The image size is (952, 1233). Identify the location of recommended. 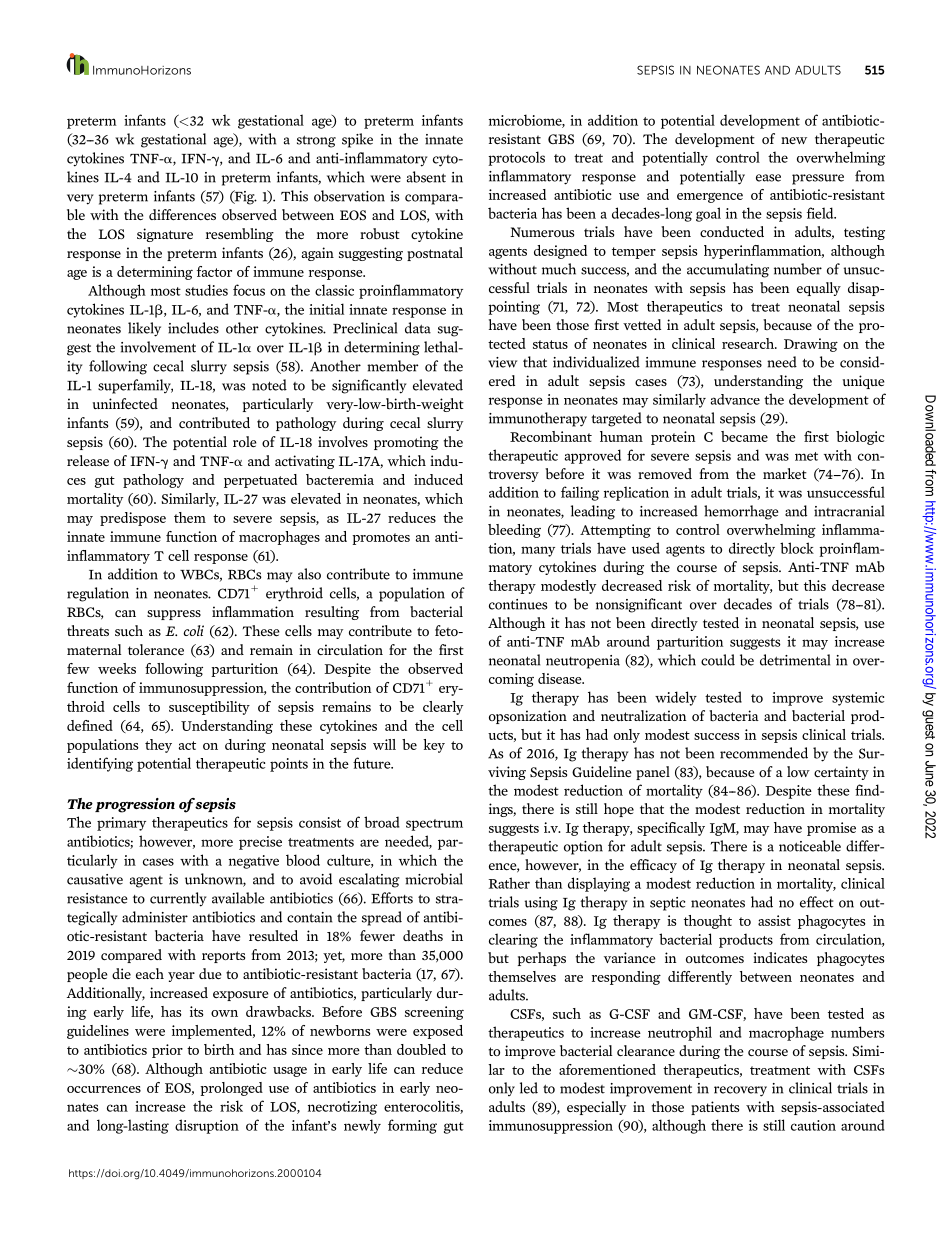
(764, 753).
